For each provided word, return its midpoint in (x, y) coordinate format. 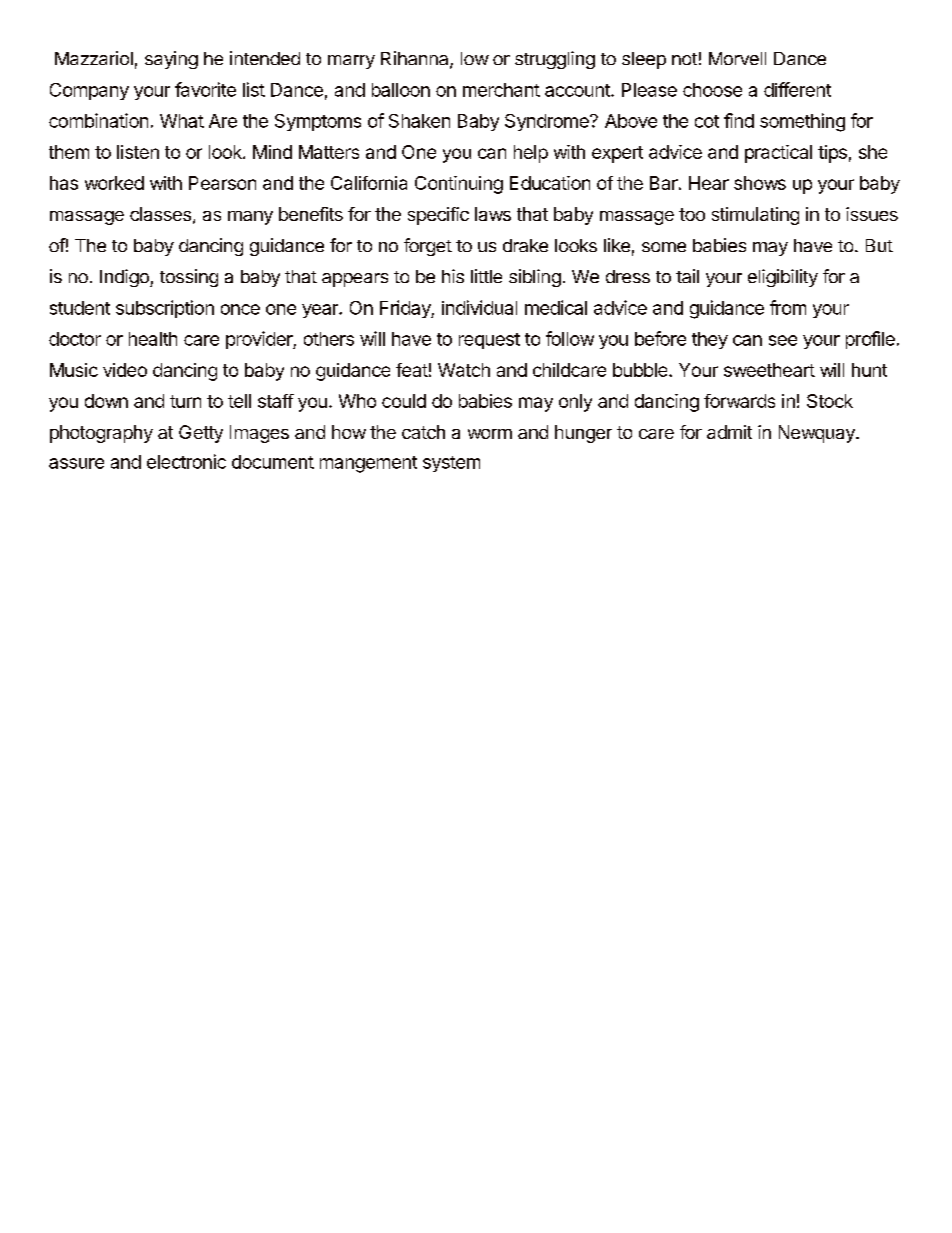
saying (171, 60)
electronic (186, 461)
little (486, 276)
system (451, 464)
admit (729, 432)
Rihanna (416, 59)
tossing (189, 278)
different (797, 89)
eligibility (783, 278)
